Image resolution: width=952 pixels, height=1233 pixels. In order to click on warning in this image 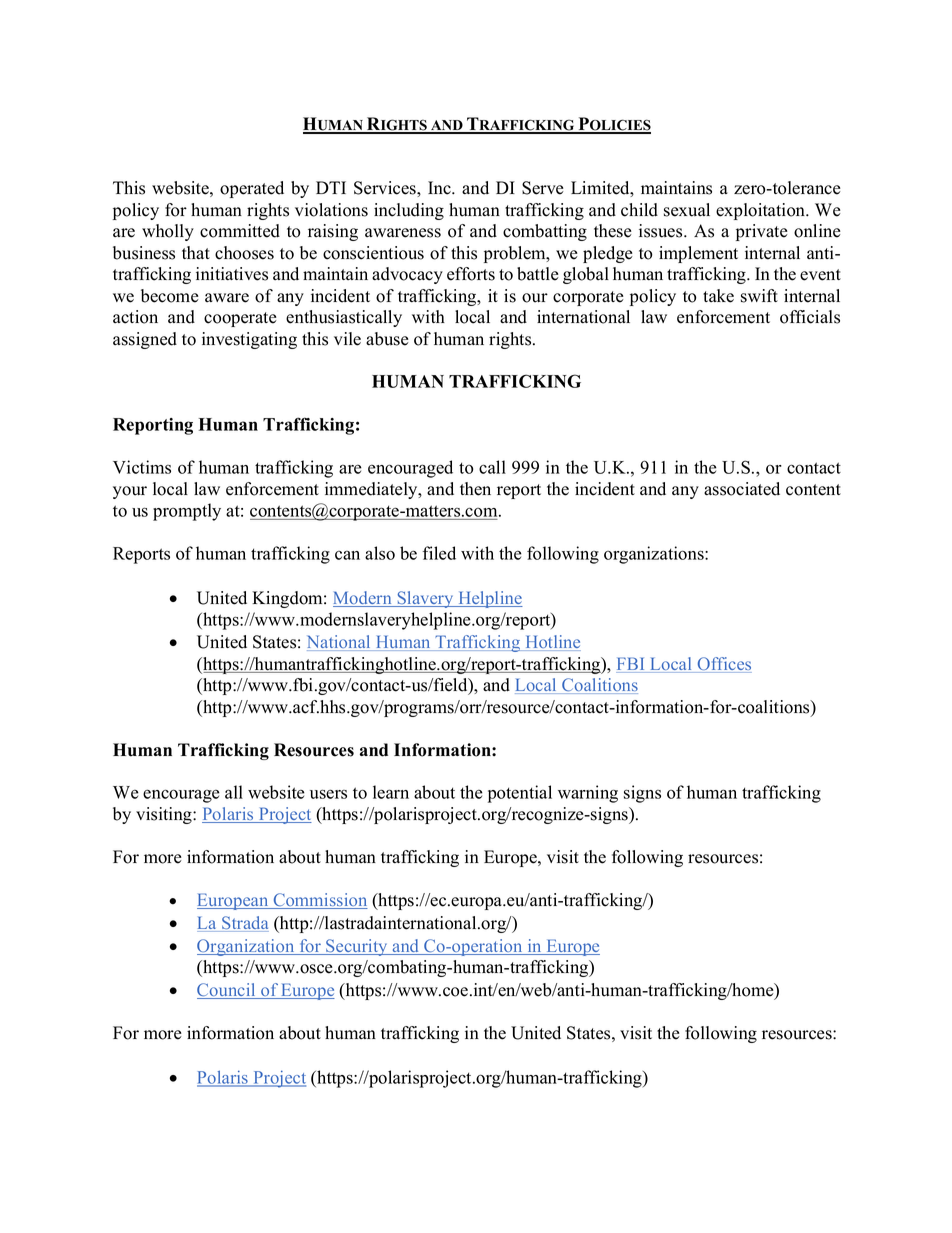, I will do `click(588, 794)`.
